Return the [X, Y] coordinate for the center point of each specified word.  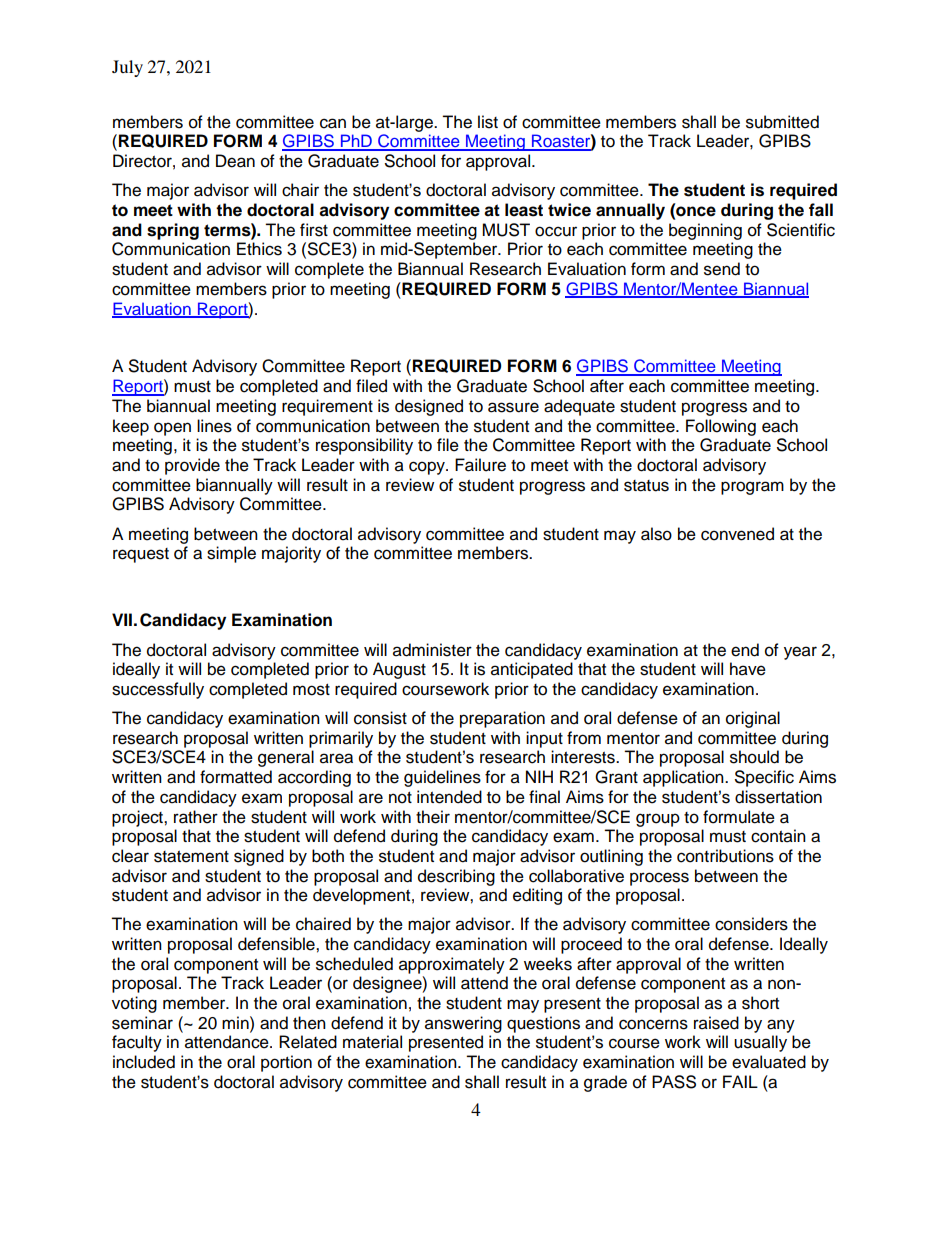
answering [463, 1024]
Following [721, 427]
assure [513, 407]
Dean [235, 161]
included [144, 1062]
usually [760, 1043]
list [488, 122]
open [172, 429]
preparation [502, 719]
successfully [158, 690]
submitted [782, 122]
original [753, 719]
